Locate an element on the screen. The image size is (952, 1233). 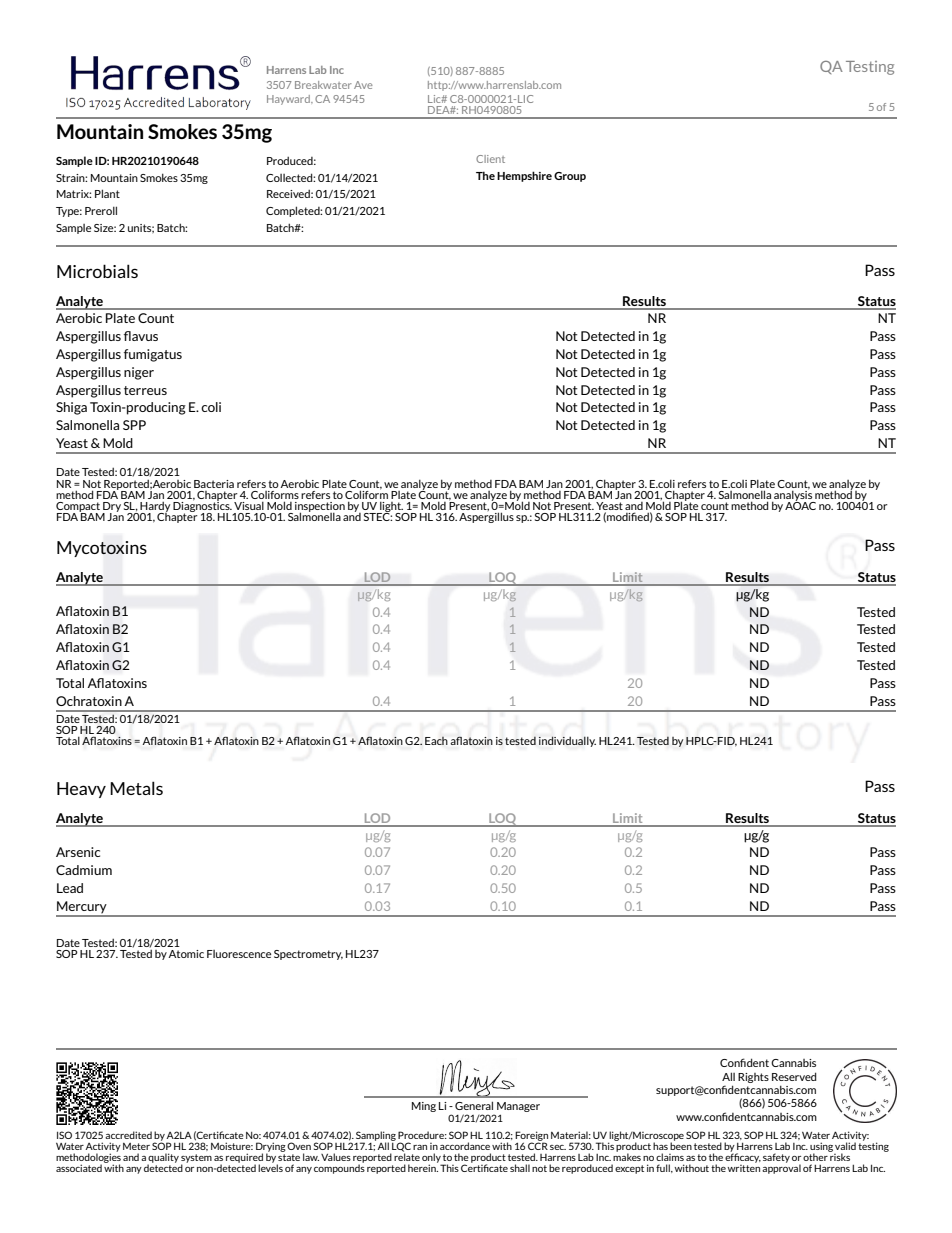
Rights is located at coordinates (753, 1078).
